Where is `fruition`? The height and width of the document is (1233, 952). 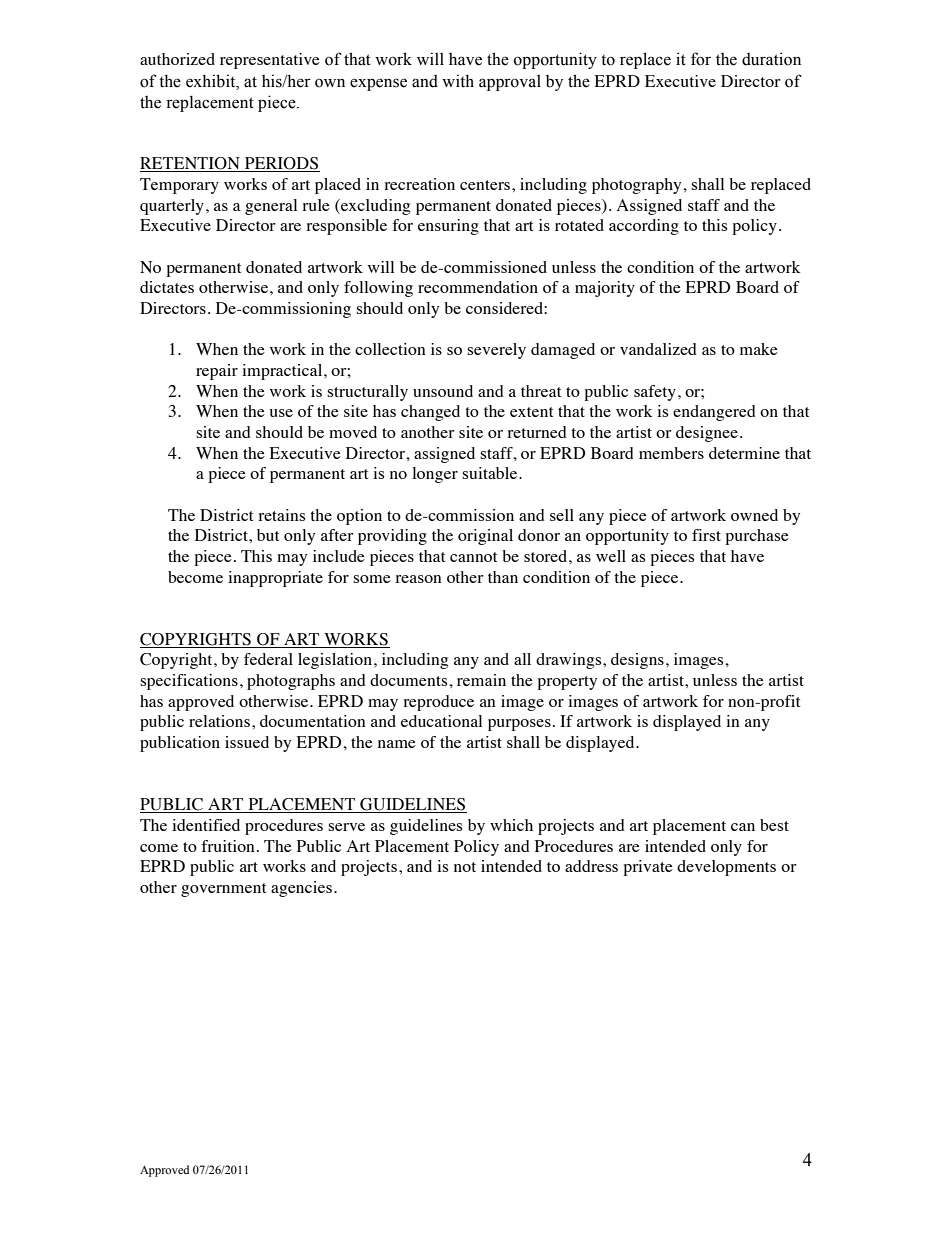 fruition is located at coordinates (228, 846).
